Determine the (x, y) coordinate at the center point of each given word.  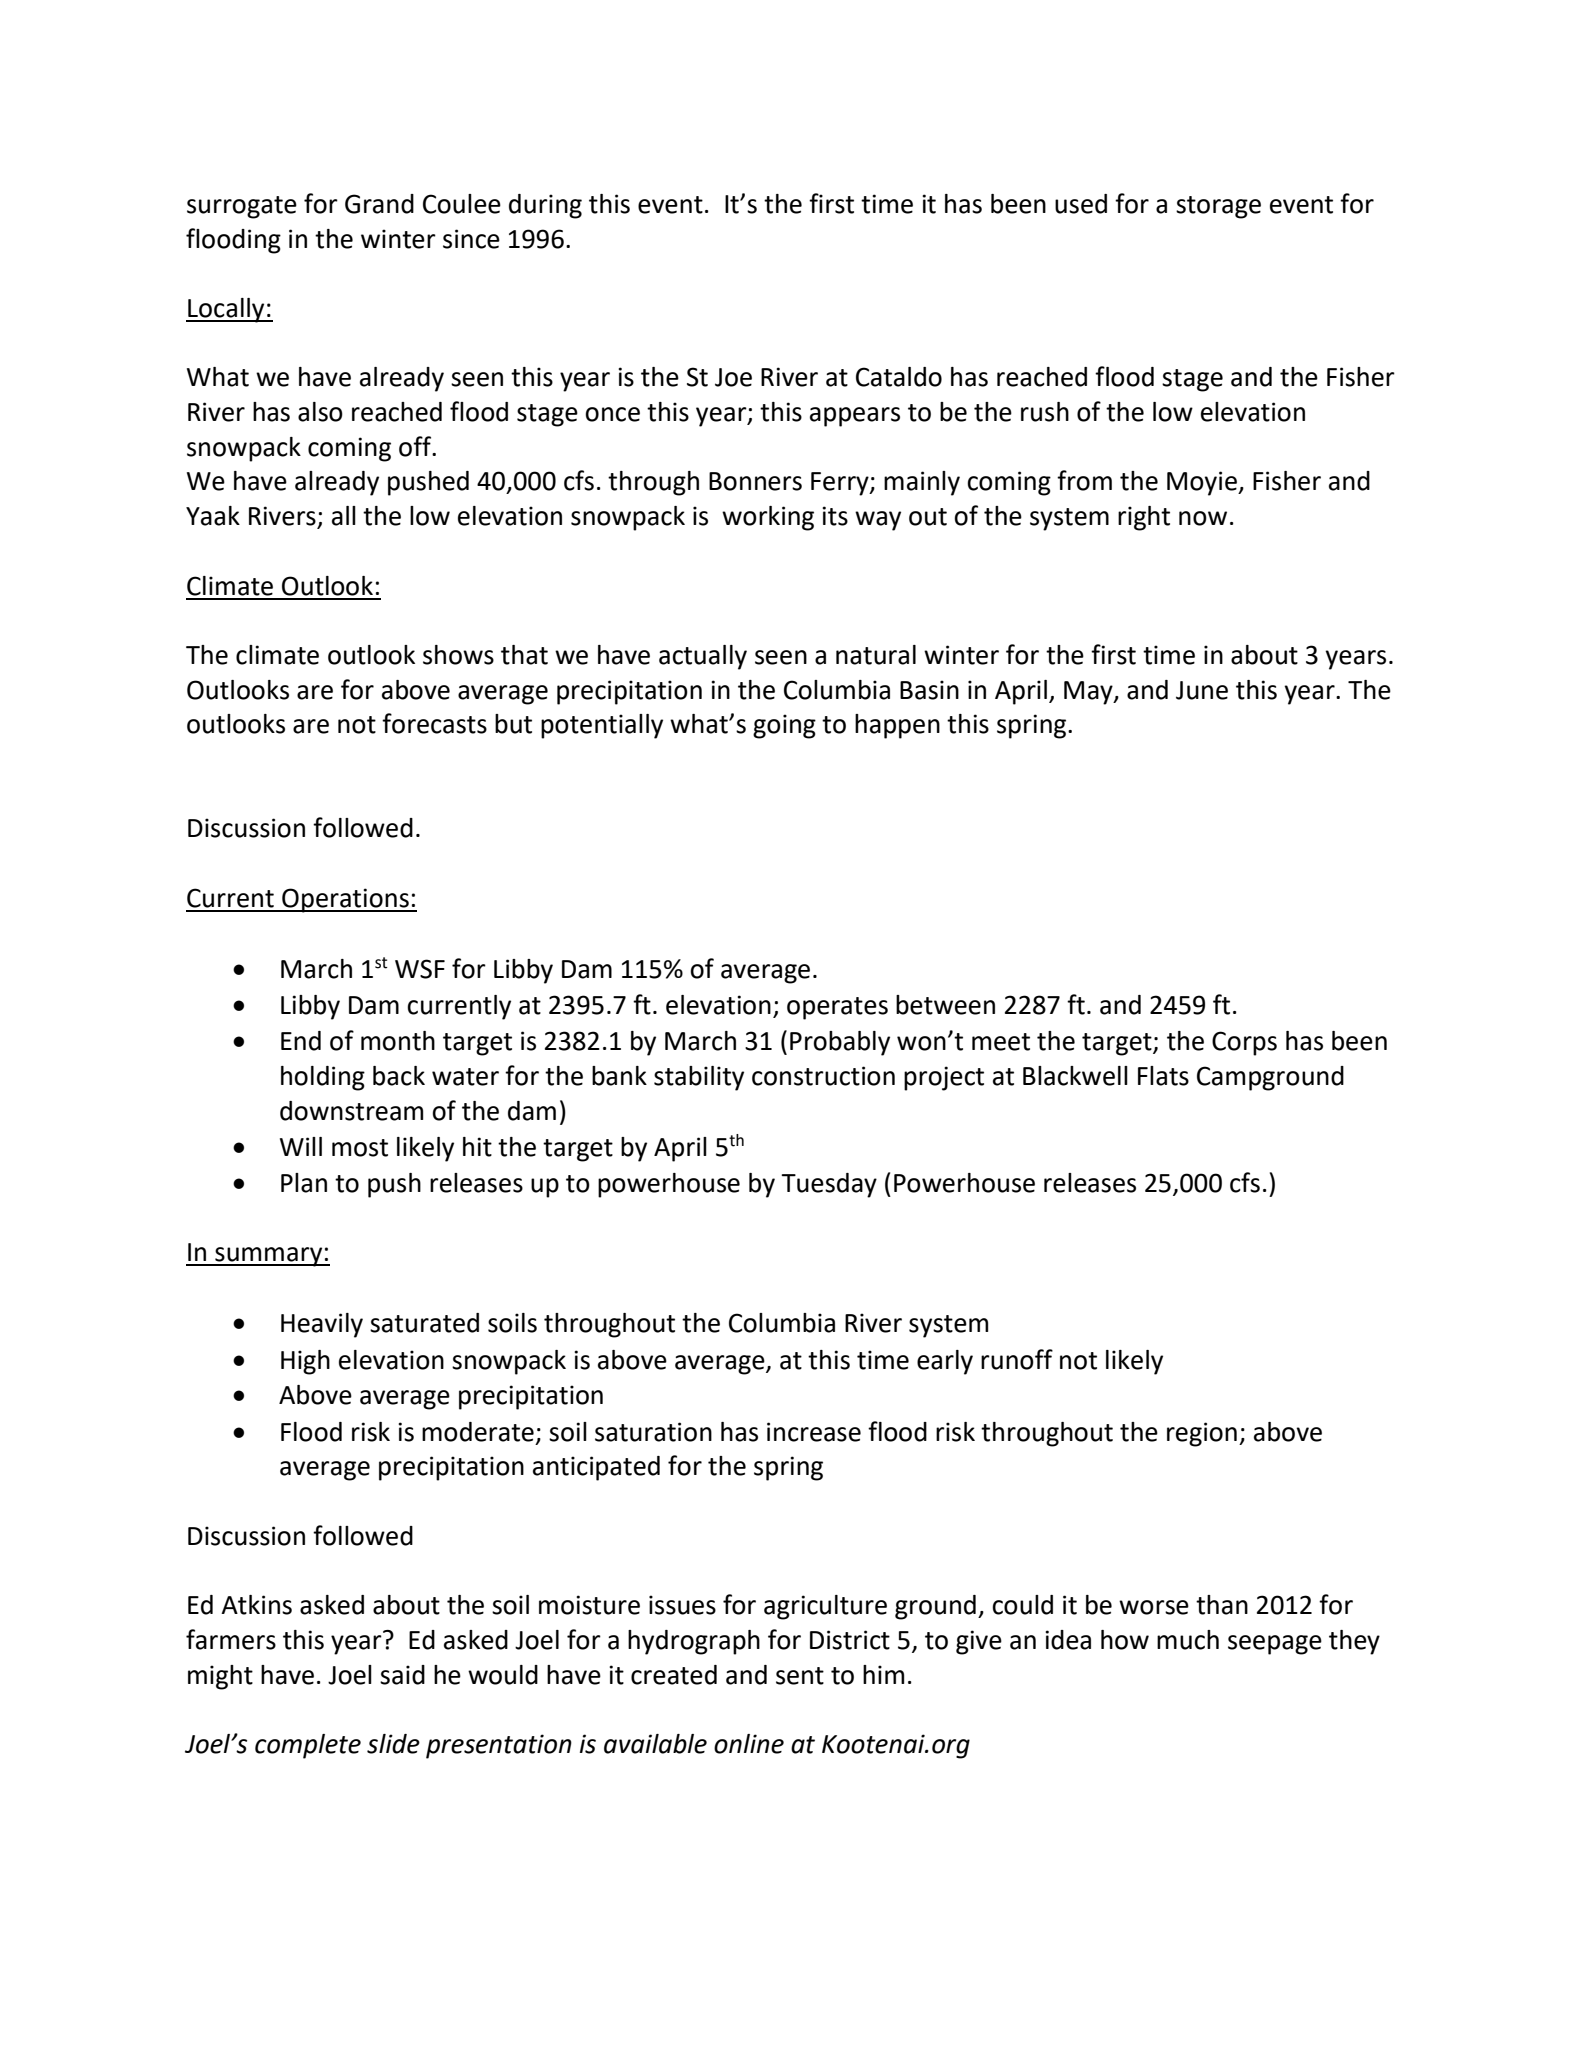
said (402, 1675)
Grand (379, 204)
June (1202, 690)
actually (703, 657)
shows (458, 655)
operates (837, 1008)
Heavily (322, 1325)
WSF (420, 969)
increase (814, 1432)
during (545, 206)
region (1202, 1434)
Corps (1244, 1043)
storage (1218, 207)
